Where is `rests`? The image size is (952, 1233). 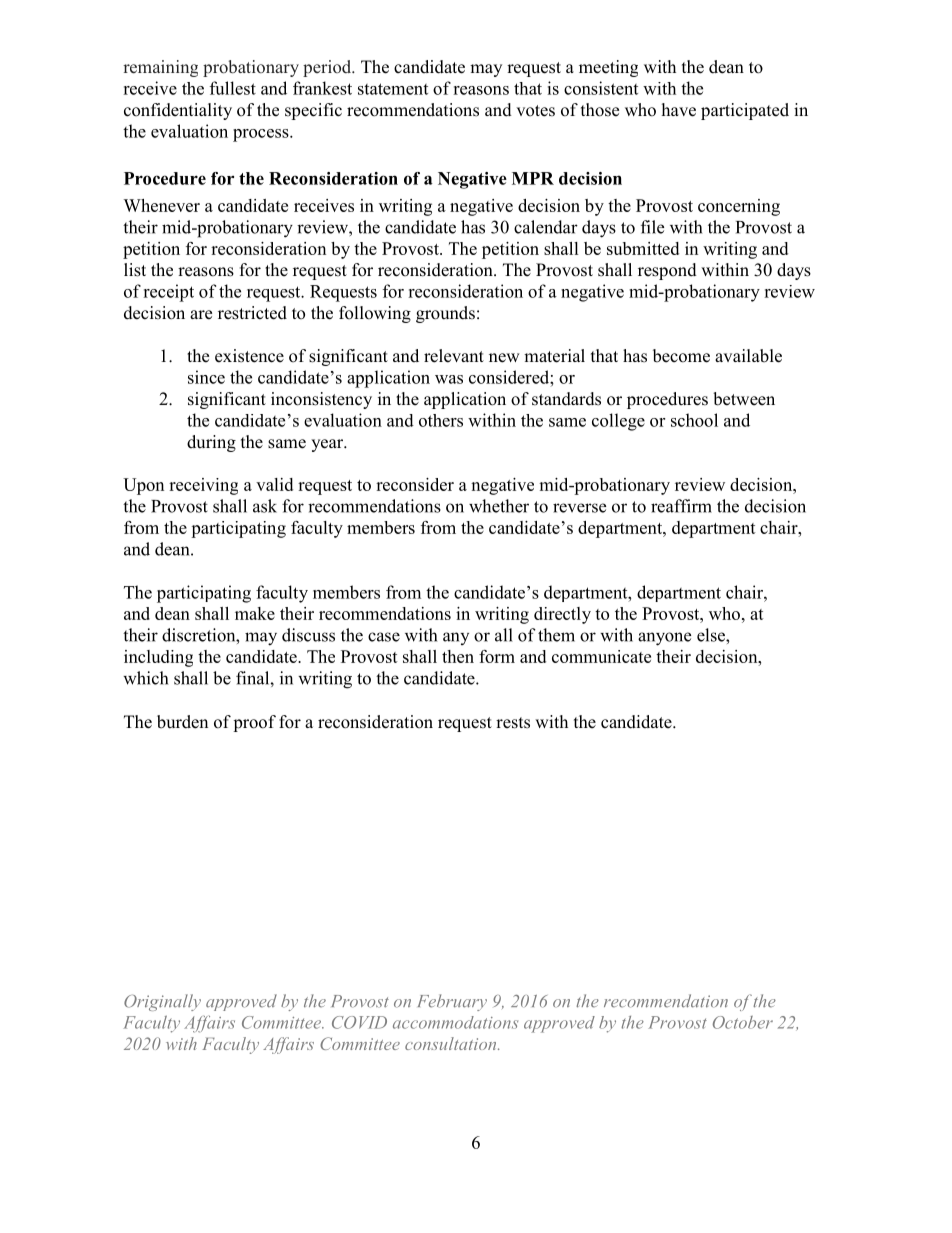
rests is located at coordinates (513, 723).
